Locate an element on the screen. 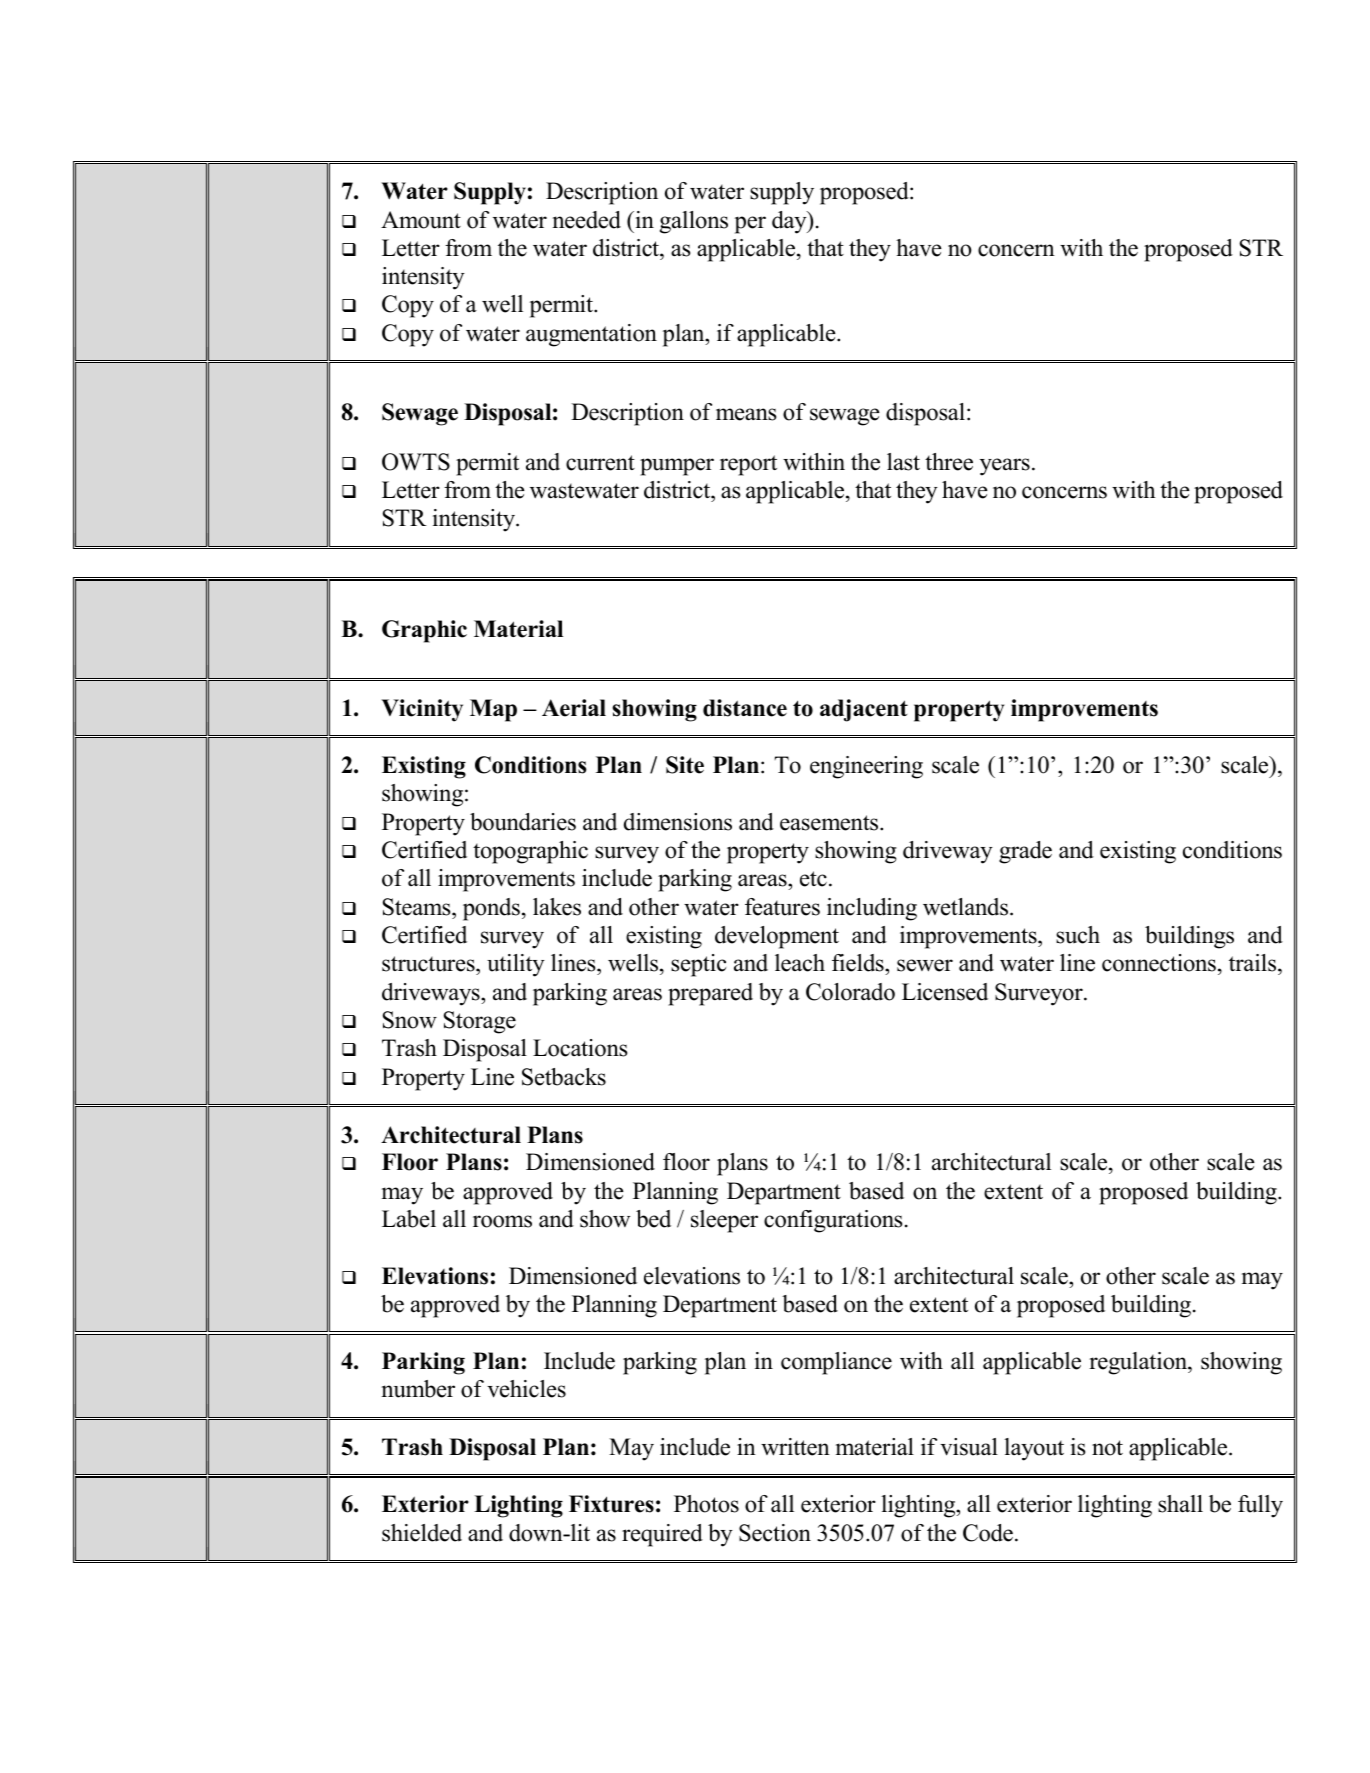 This screenshot has width=1370, height=1773. connections is located at coordinates (1159, 963).
